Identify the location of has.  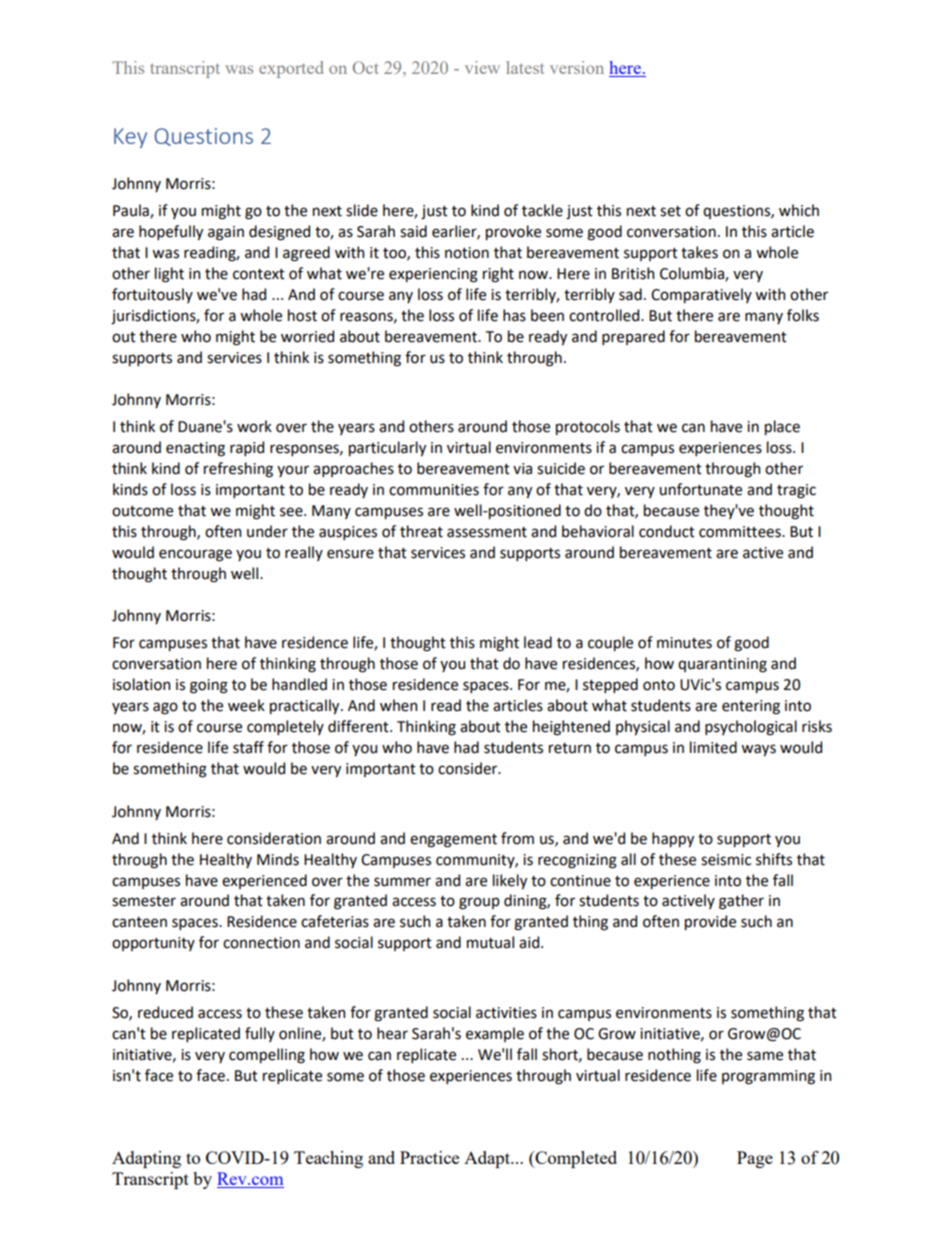
(514, 315).
